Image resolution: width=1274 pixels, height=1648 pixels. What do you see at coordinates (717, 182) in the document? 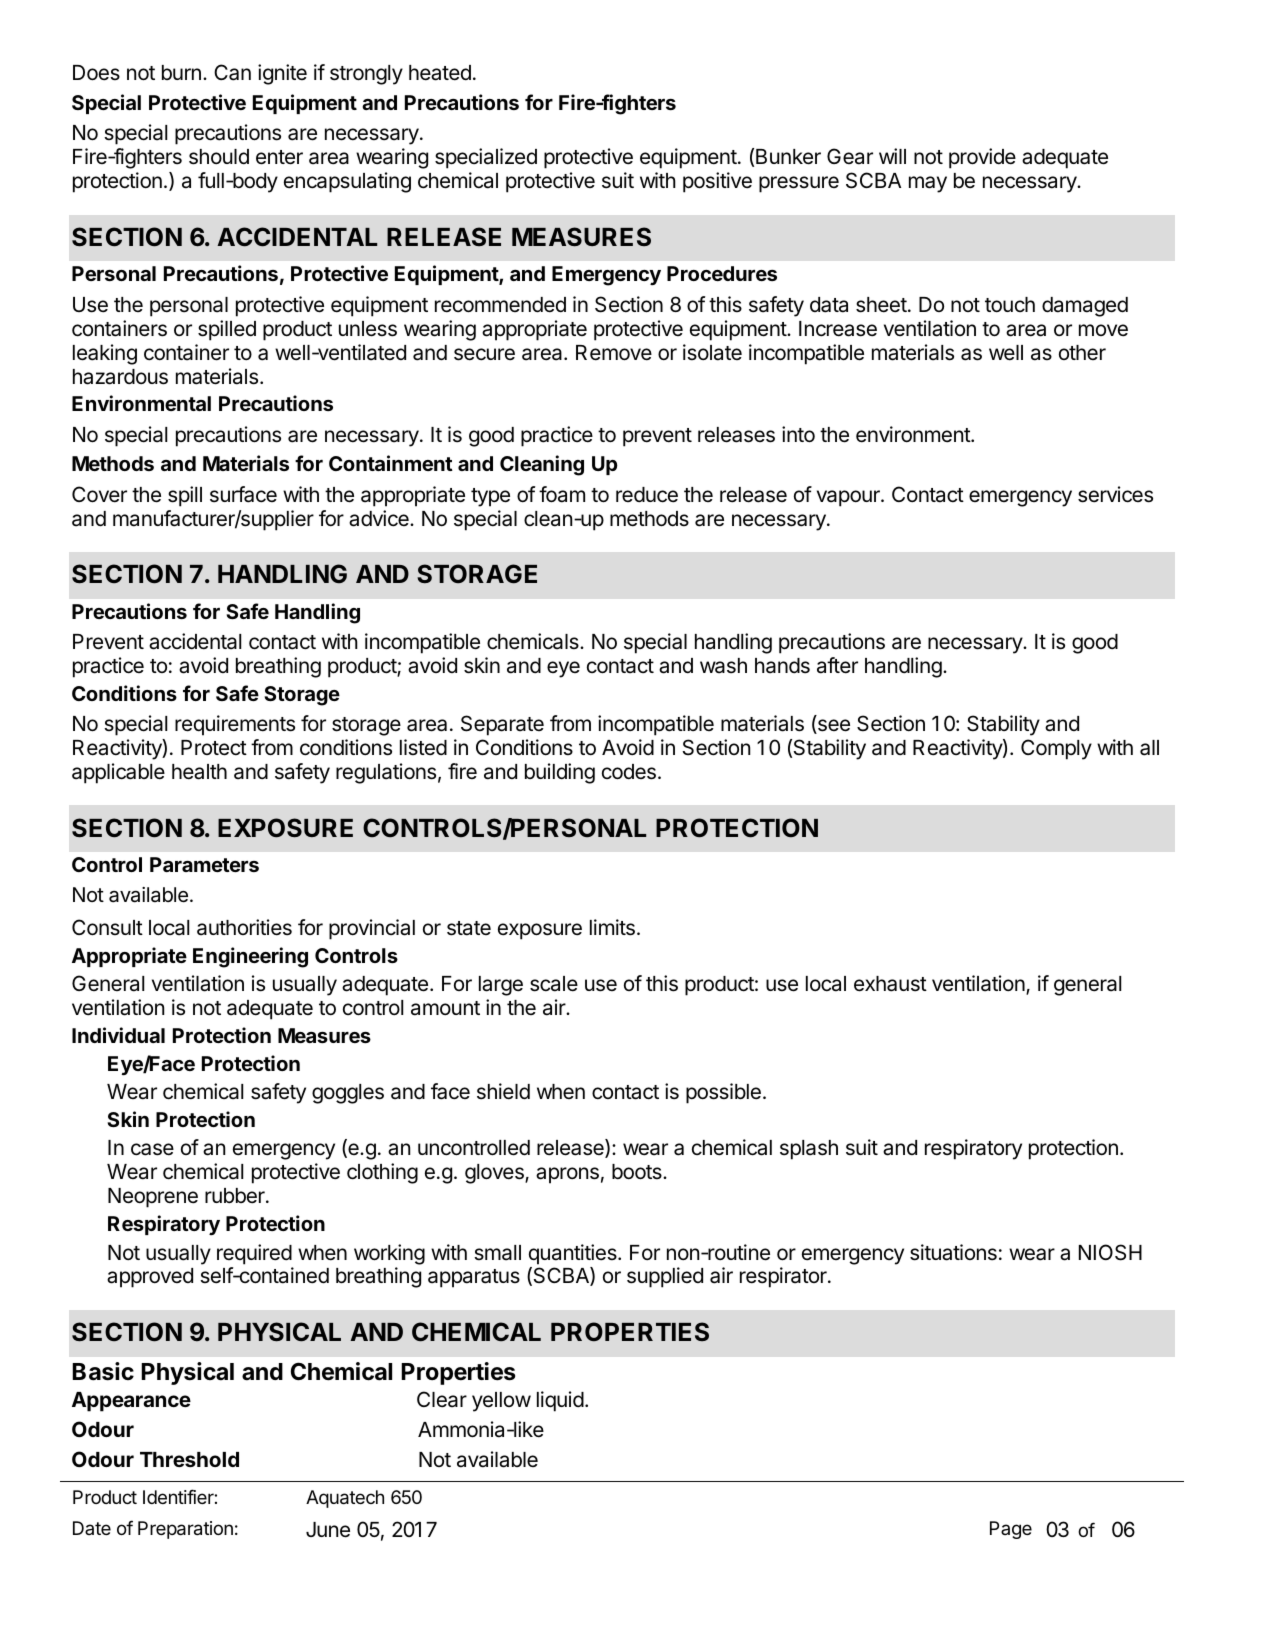
I see `positive` at bounding box center [717, 182].
